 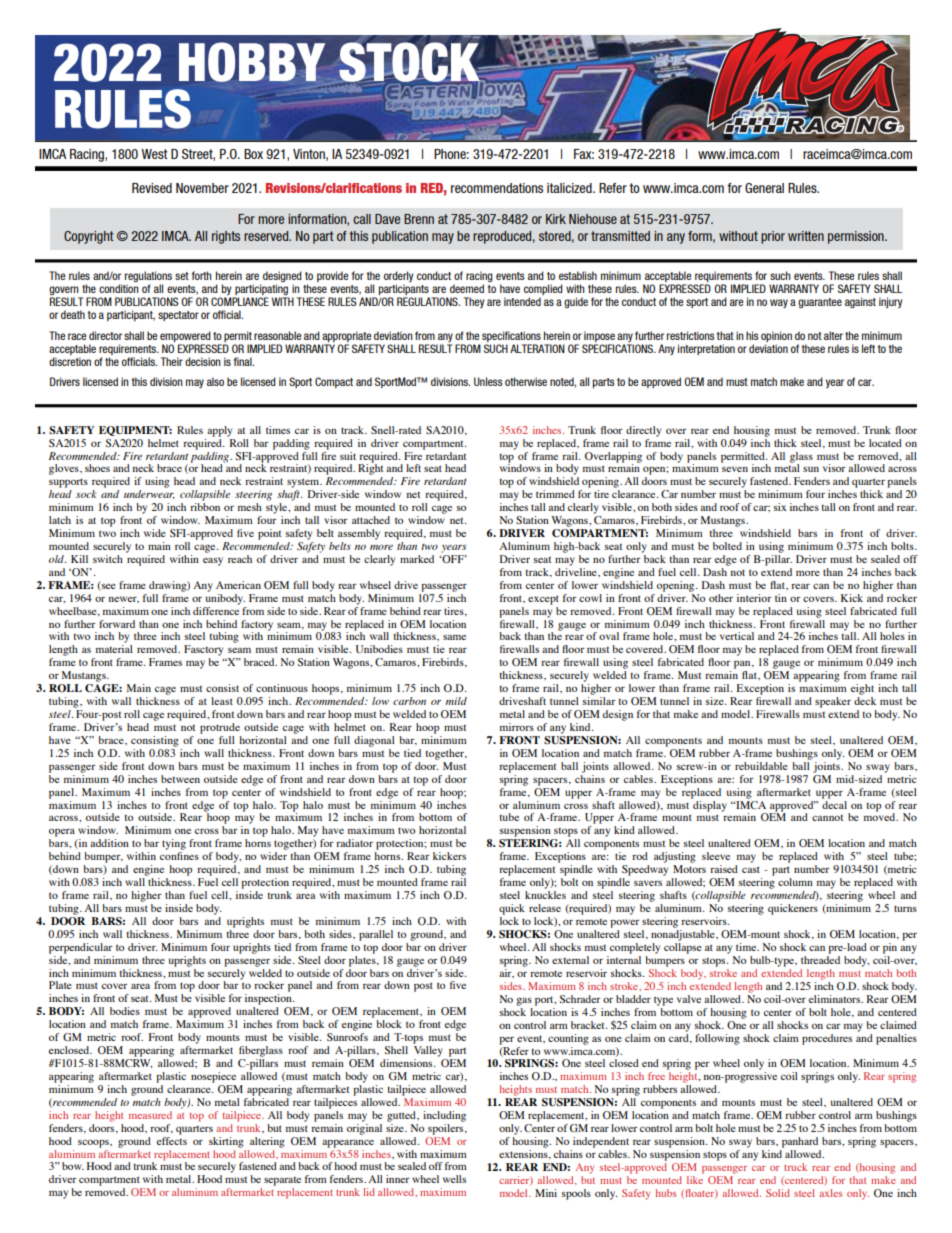 I want to click on effects, so click(x=171, y=1139).
